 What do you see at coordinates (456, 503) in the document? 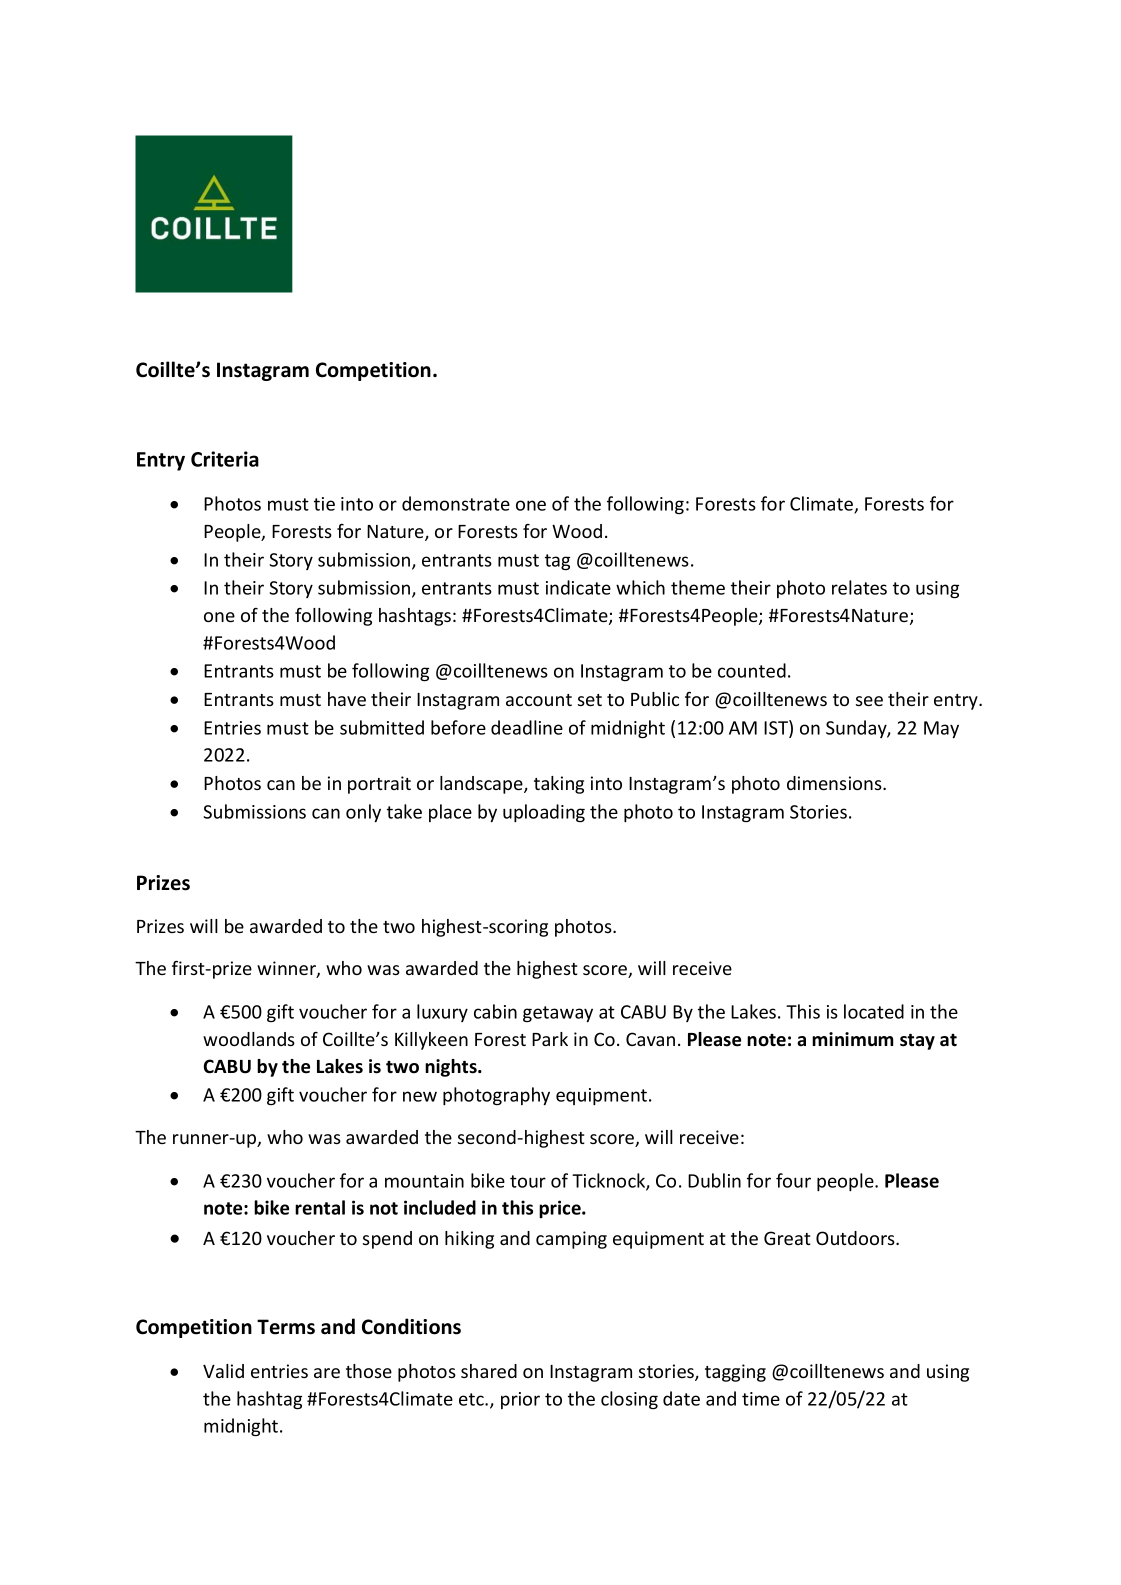
I see `demonstrate` at bounding box center [456, 503].
